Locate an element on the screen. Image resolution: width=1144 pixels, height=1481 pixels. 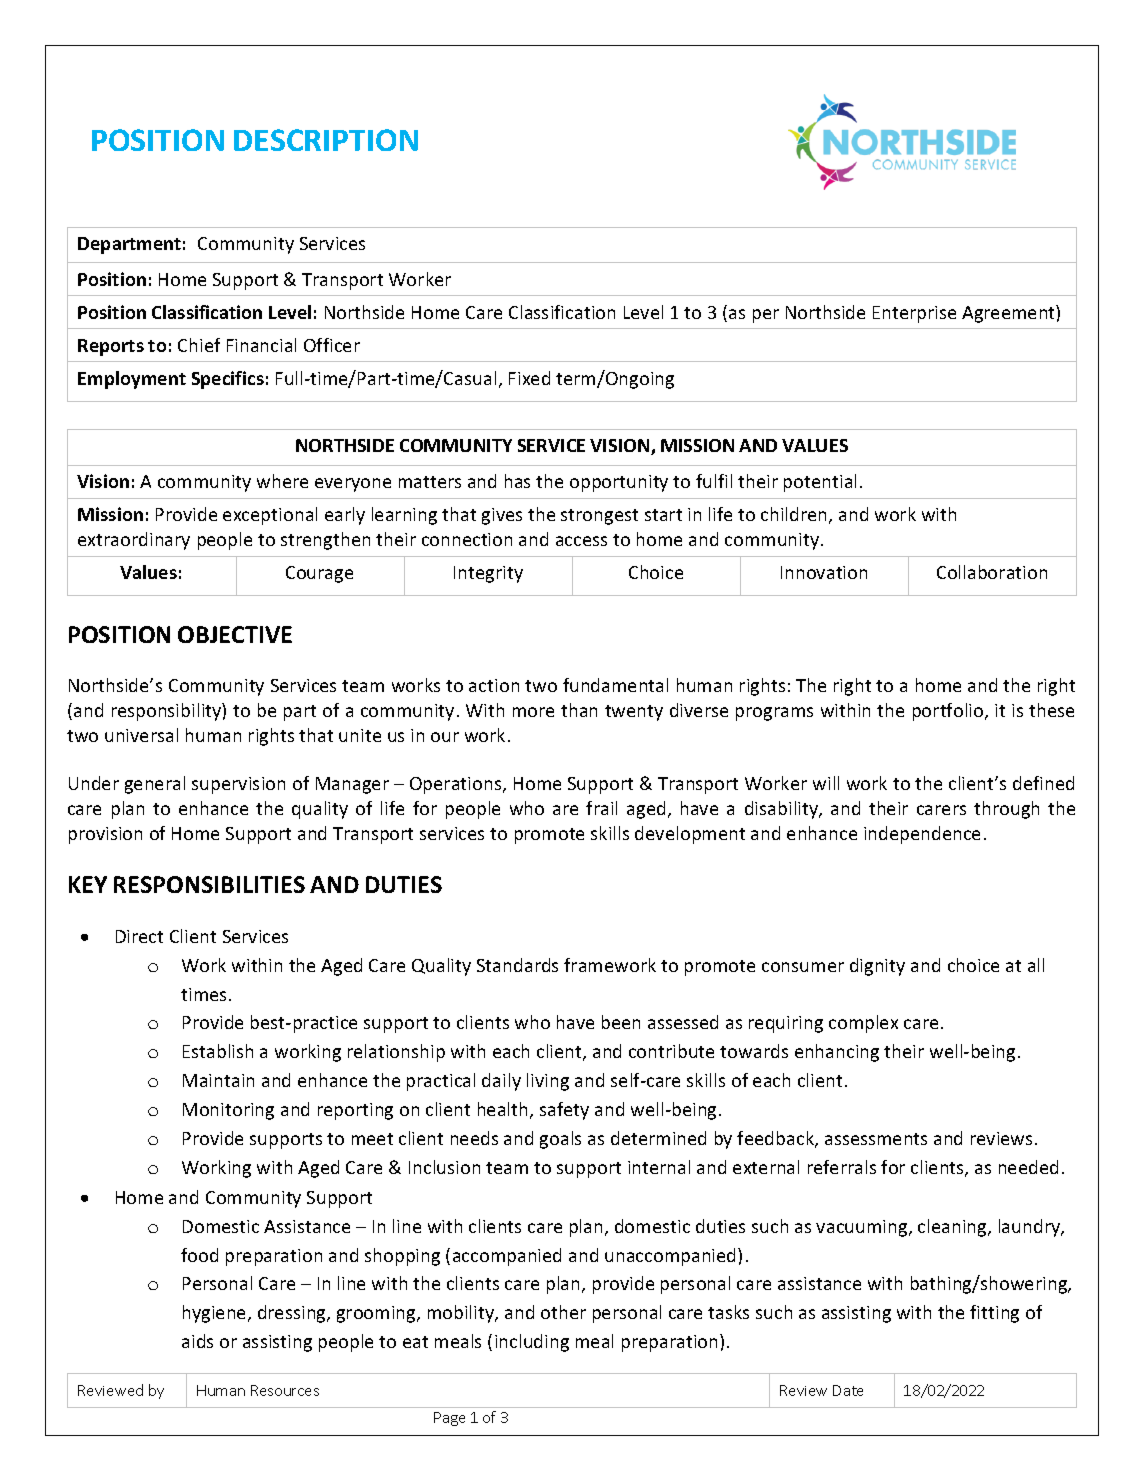
Monitoring is located at coordinates (228, 1111).
